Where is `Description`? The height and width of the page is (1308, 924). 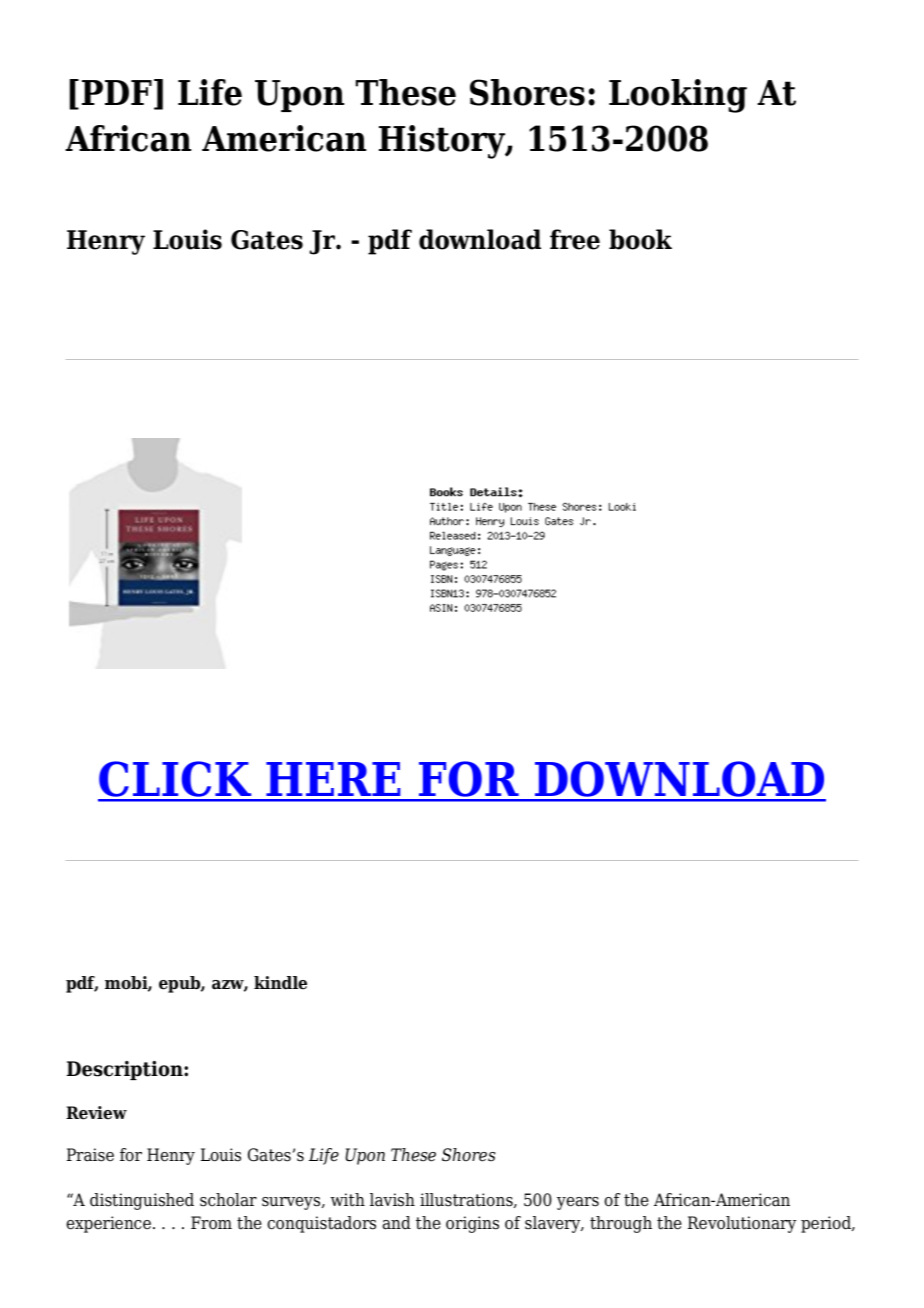
Description is located at coordinates (126, 1070).
